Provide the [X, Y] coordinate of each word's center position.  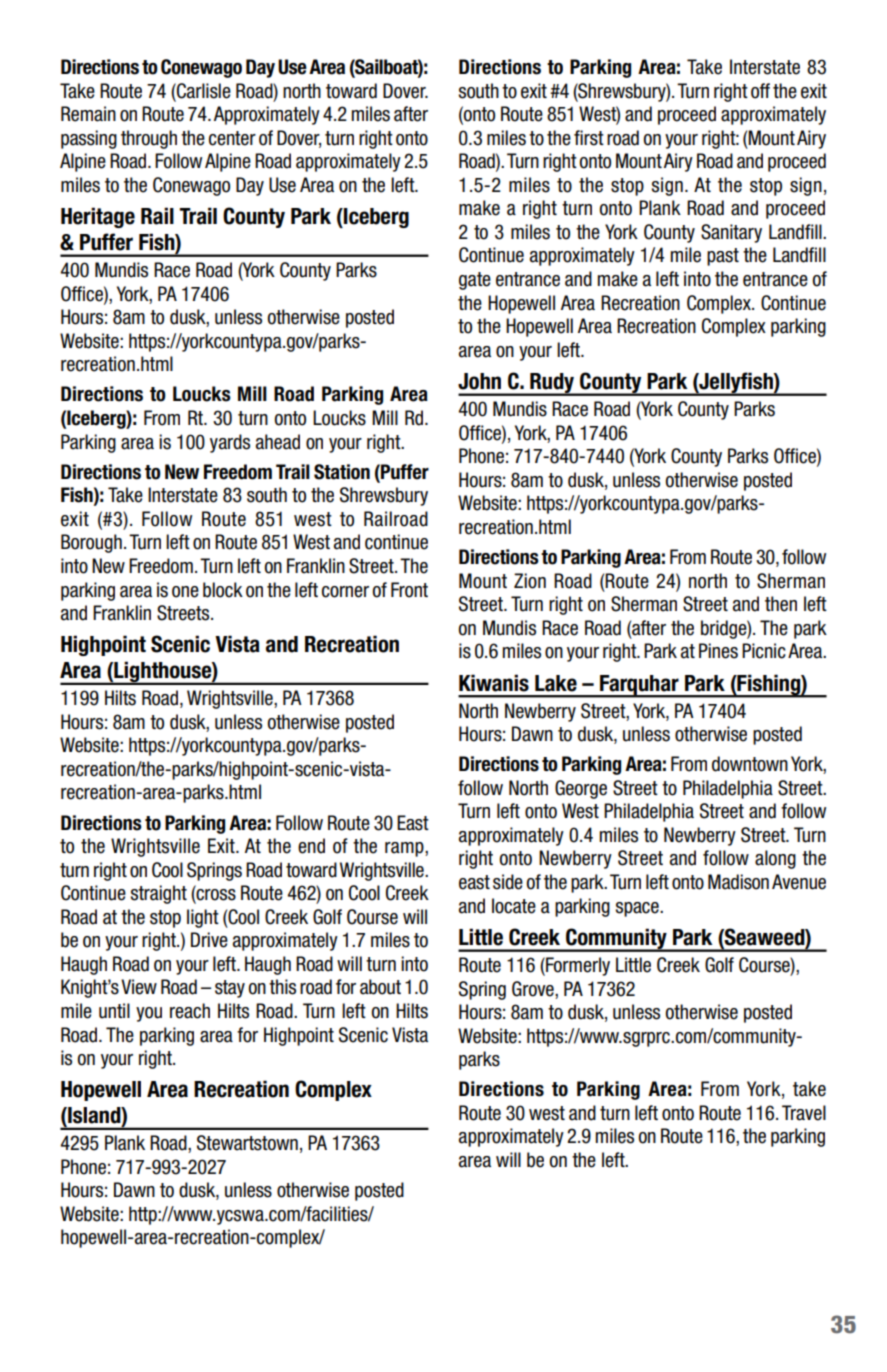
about [380, 987]
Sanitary [731, 233]
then [781, 604]
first [589, 138]
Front [409, 590]
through [149, 139]
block [223, 590]
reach [190, 1011]
